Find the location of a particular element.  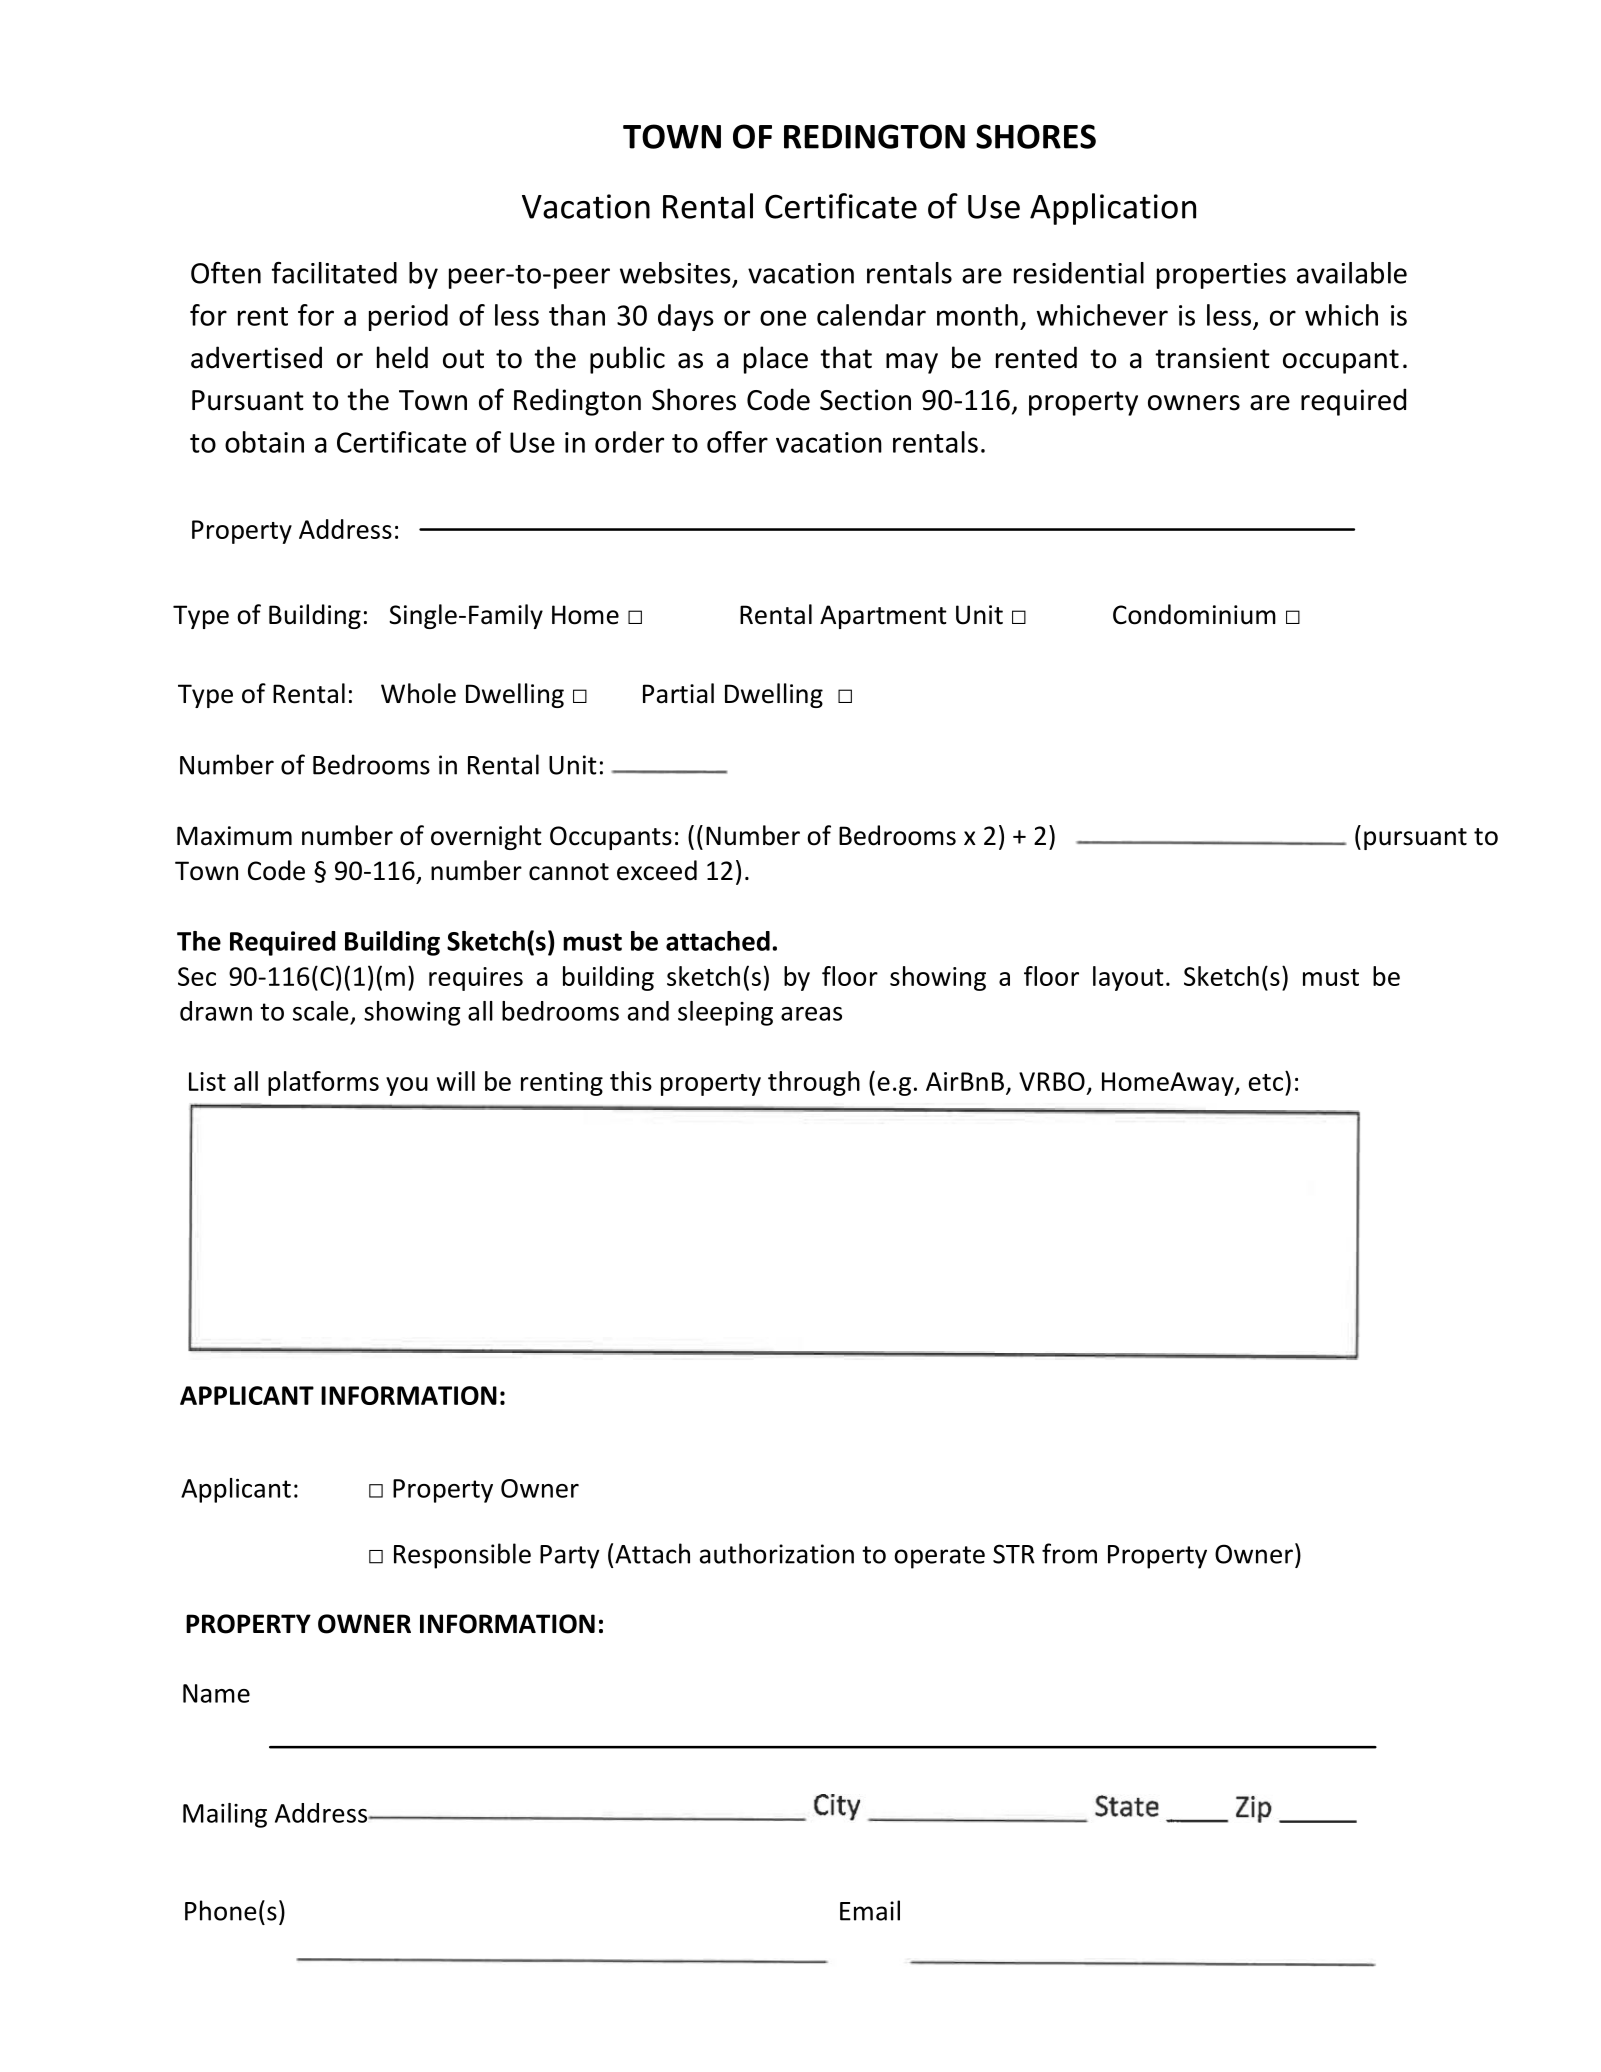

authorization is located at coordinates (777, 1553).
